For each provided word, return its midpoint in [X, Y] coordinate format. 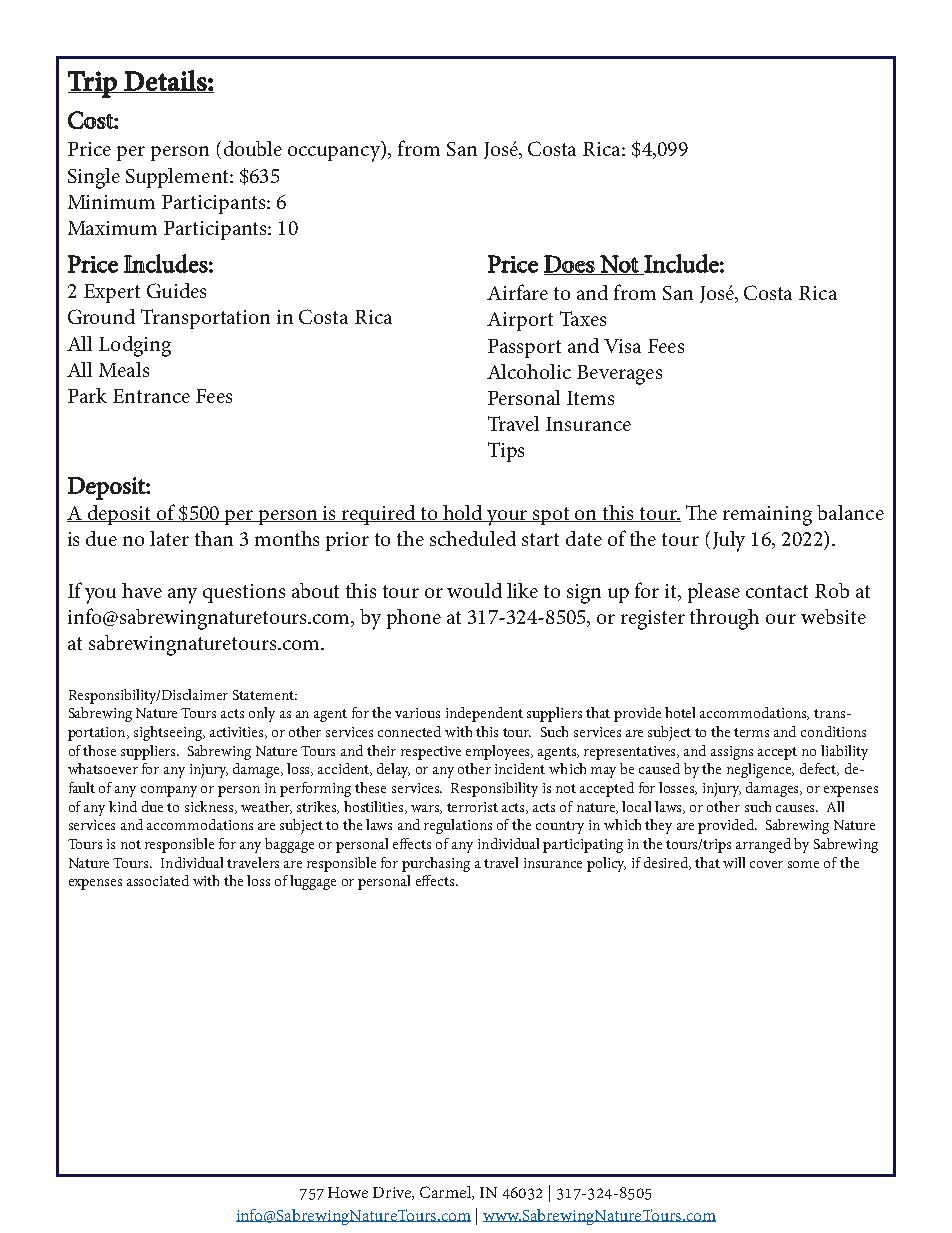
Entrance [151, 396]
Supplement [178, 178]
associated [158, 880]
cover [766, 864]
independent [484, 714]
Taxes [583, 318]
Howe [348, 1192]
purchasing [436, 864]
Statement [265, 695]
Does [570, 265]
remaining [767, 516]
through [724, 619]
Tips [506, 452]
